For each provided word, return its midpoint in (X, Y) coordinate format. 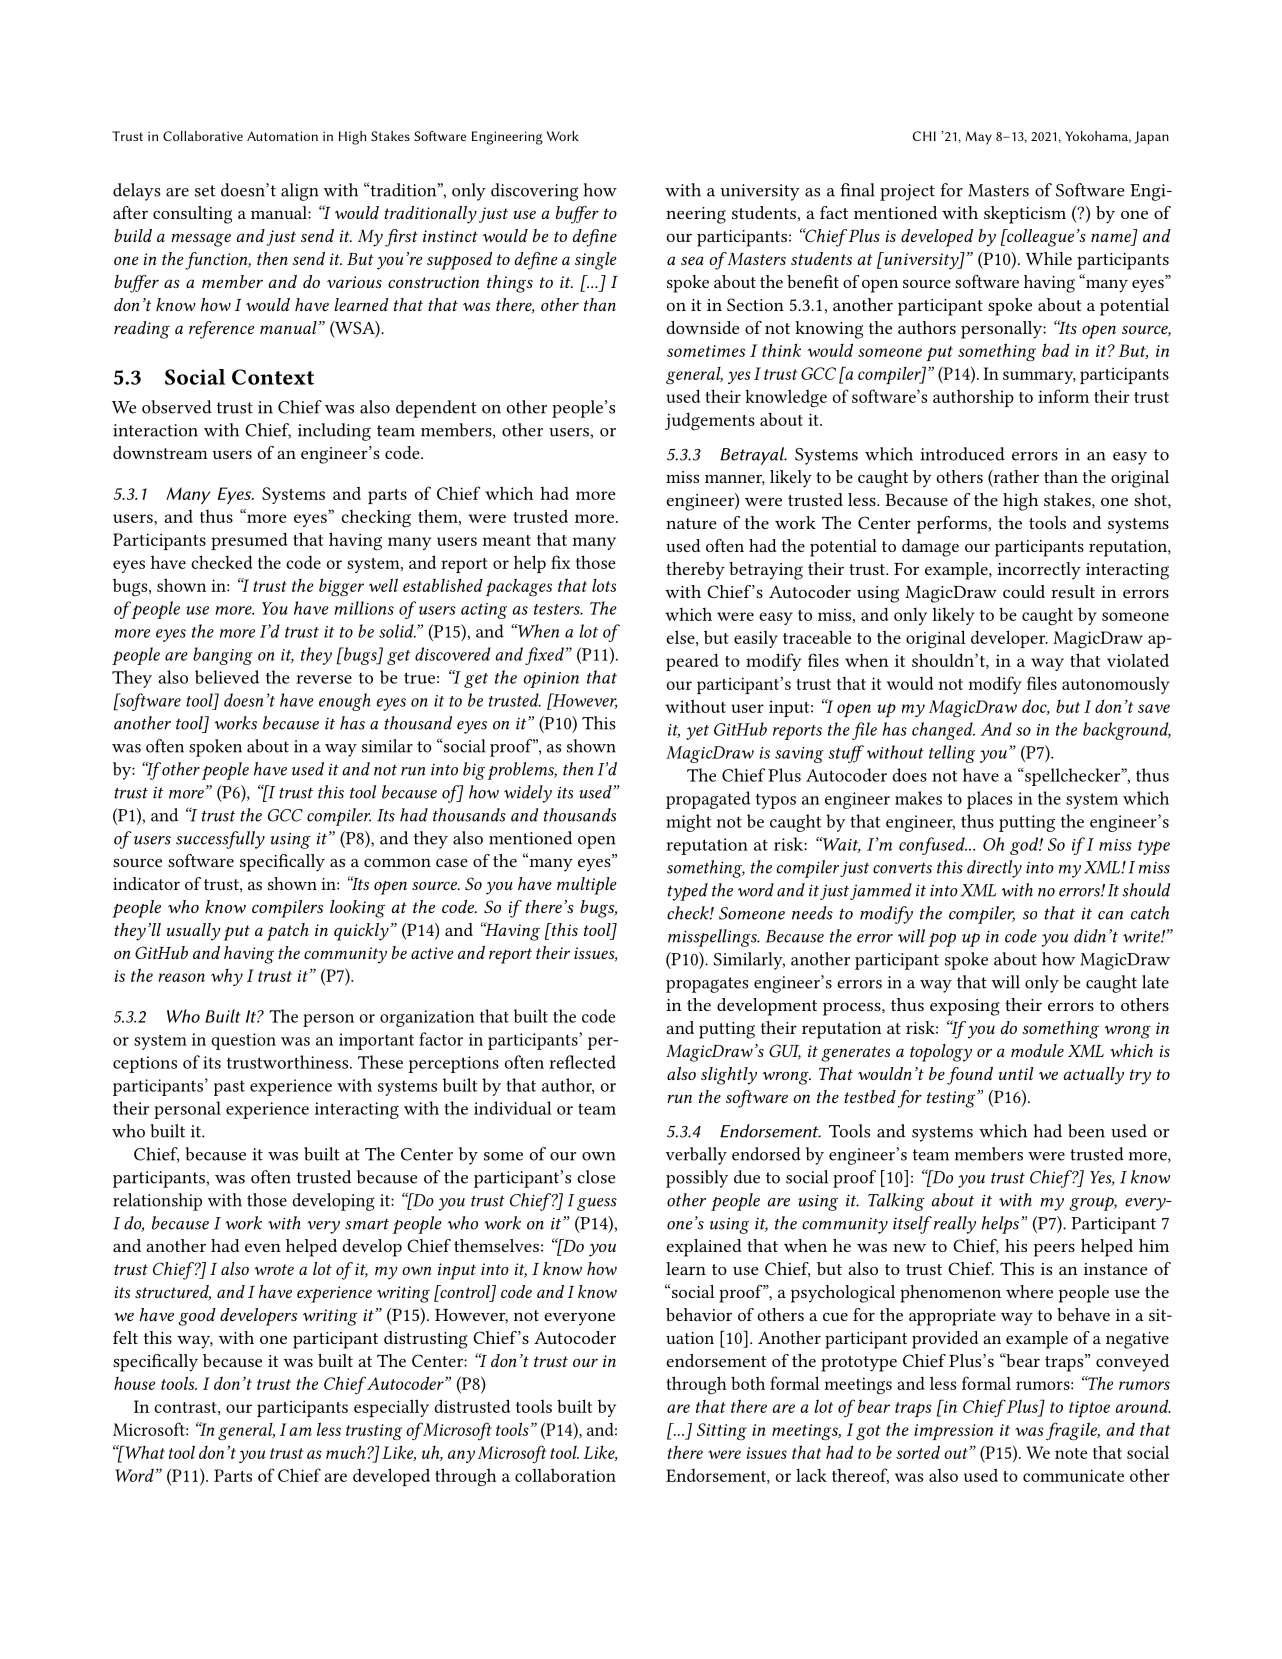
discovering (534, 192)
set (205, 191)
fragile (1073, 1431)
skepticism (1025, 215)
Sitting (722, 1431)
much (345, 1452)
